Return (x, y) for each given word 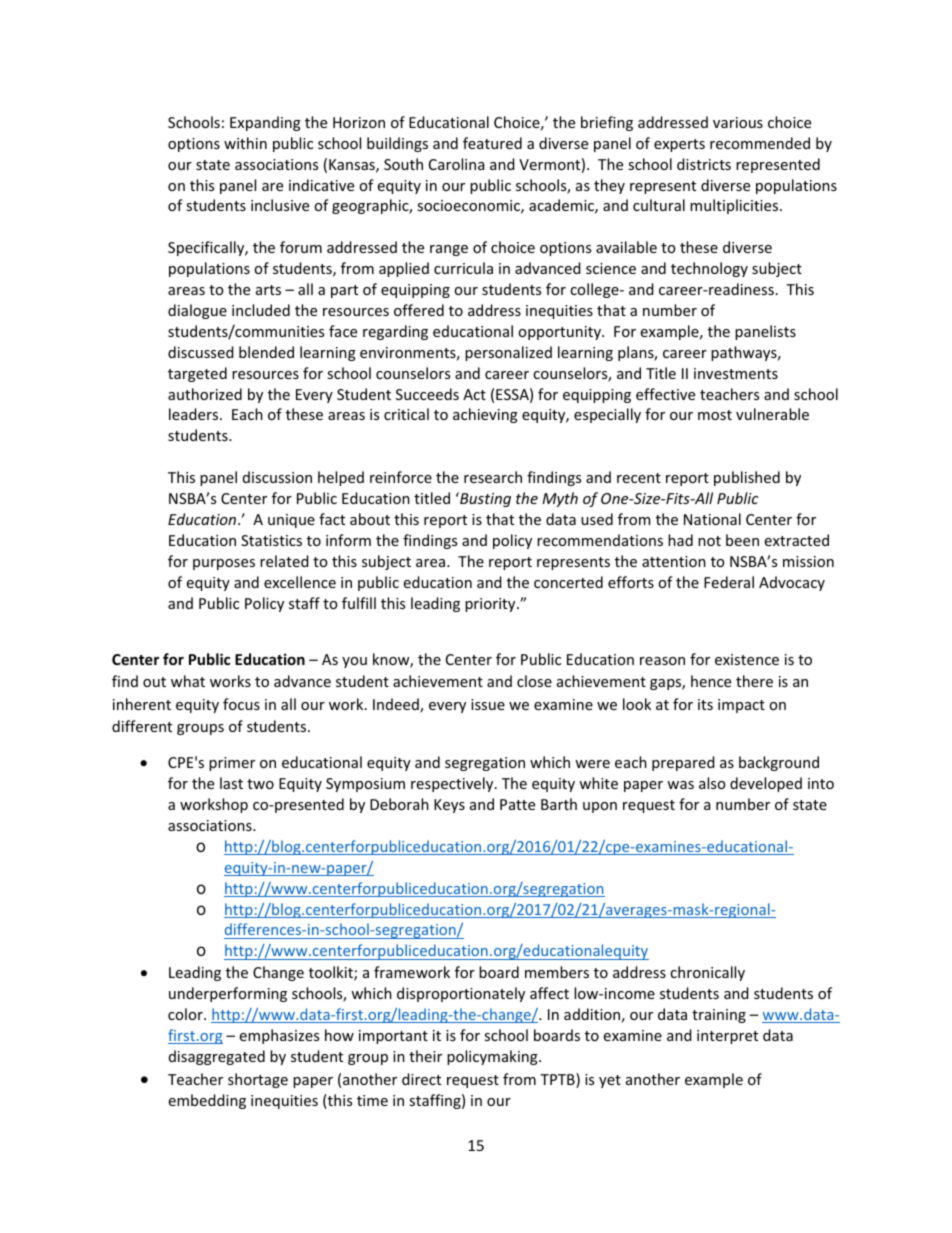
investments (736, 373)
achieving (485, 415)
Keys (449, 806)
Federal (729, 582)
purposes (224, 564)
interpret (727, 1037)
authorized (205, 394)
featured (492, 143)
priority (491, 605)
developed (766, 784)
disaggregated (217, 1057)
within (245, 143)
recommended (760, 143)
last (231, 783)
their (425, 1056)
